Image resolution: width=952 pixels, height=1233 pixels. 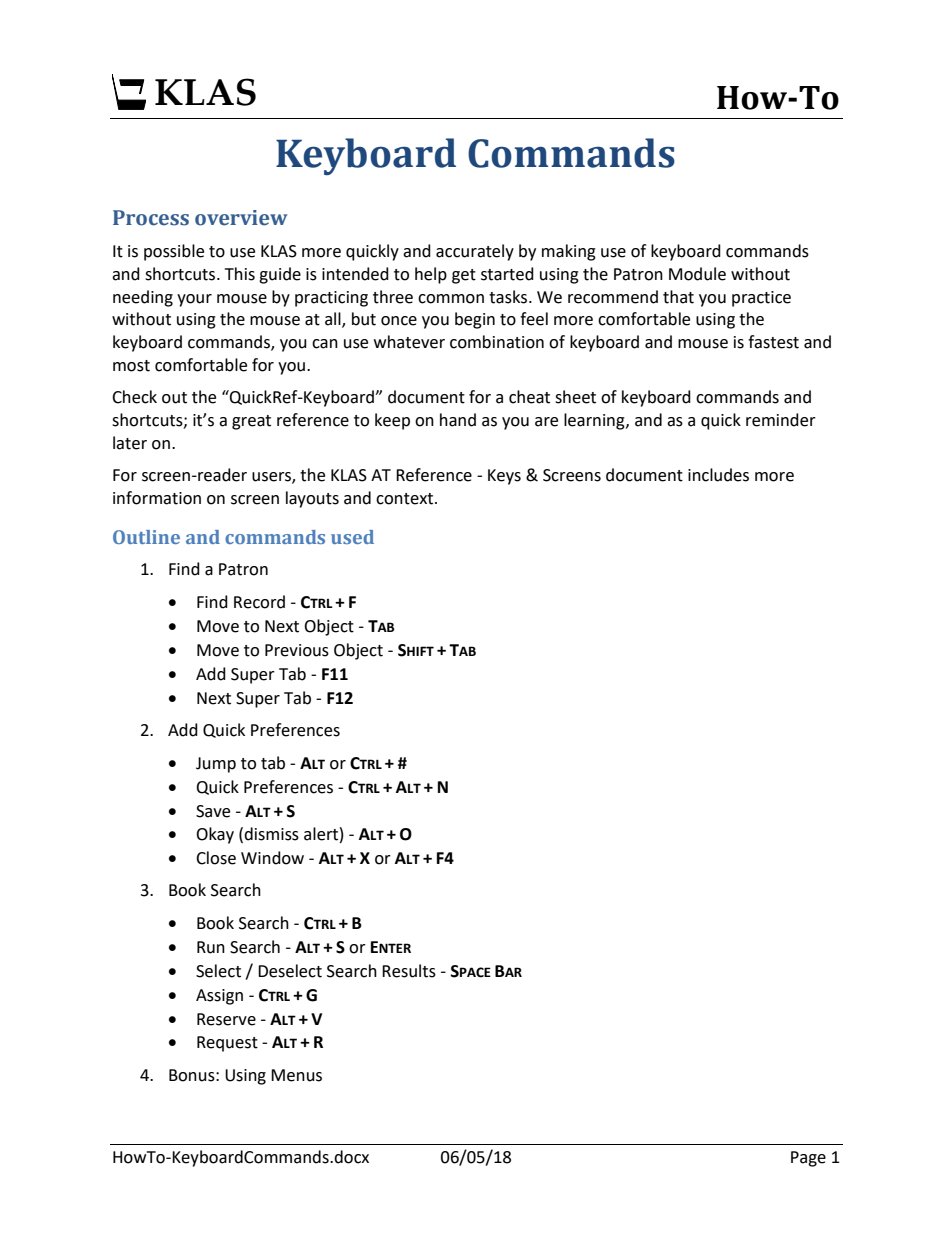 I want to click on information, so click(x=157, y=498).
